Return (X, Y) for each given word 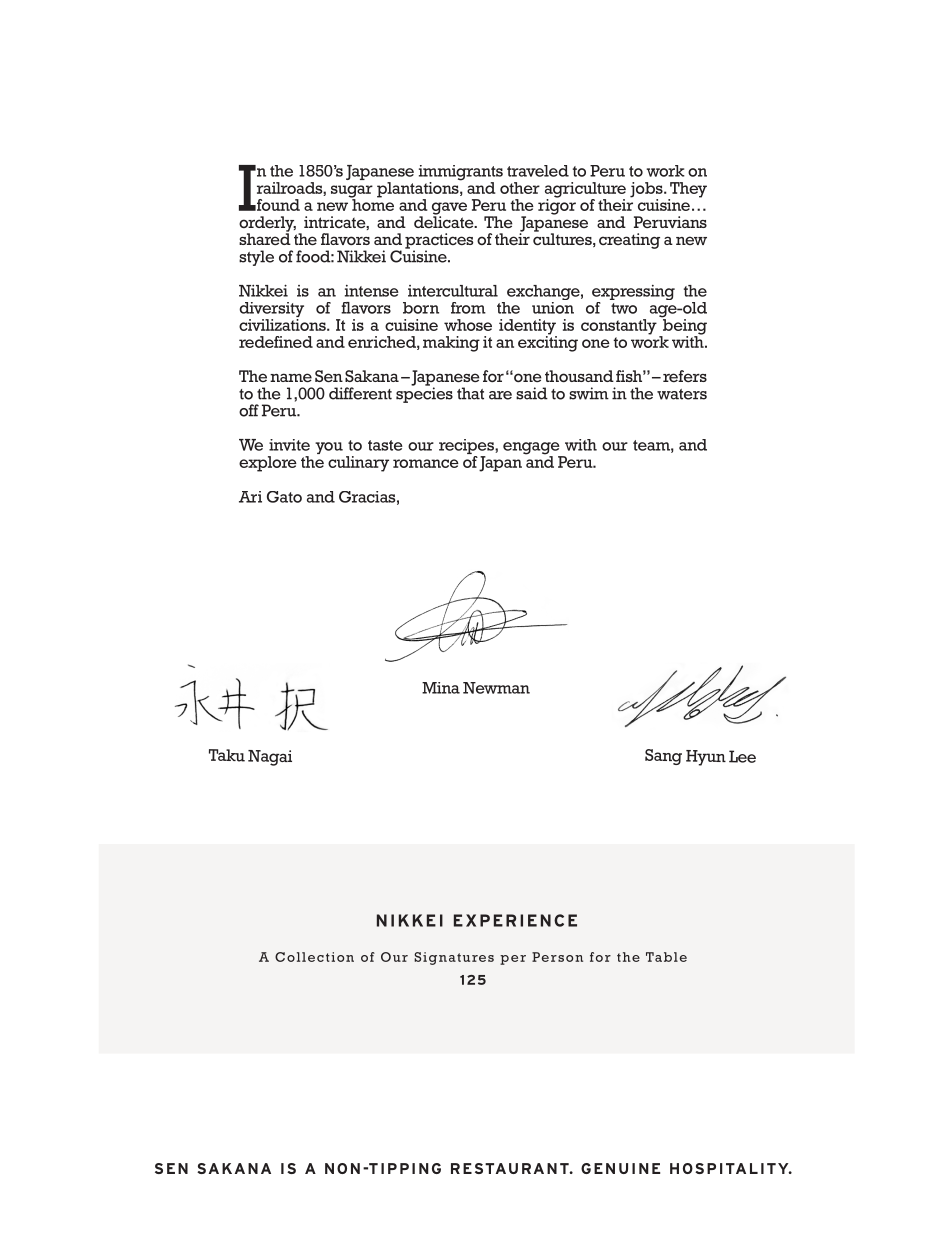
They (687, 191)
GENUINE (620, 1168)
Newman (496, 688)
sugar (352, 192)
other (520, 188)
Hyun (706, 758)
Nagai (270, 758)
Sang (663, 757)
